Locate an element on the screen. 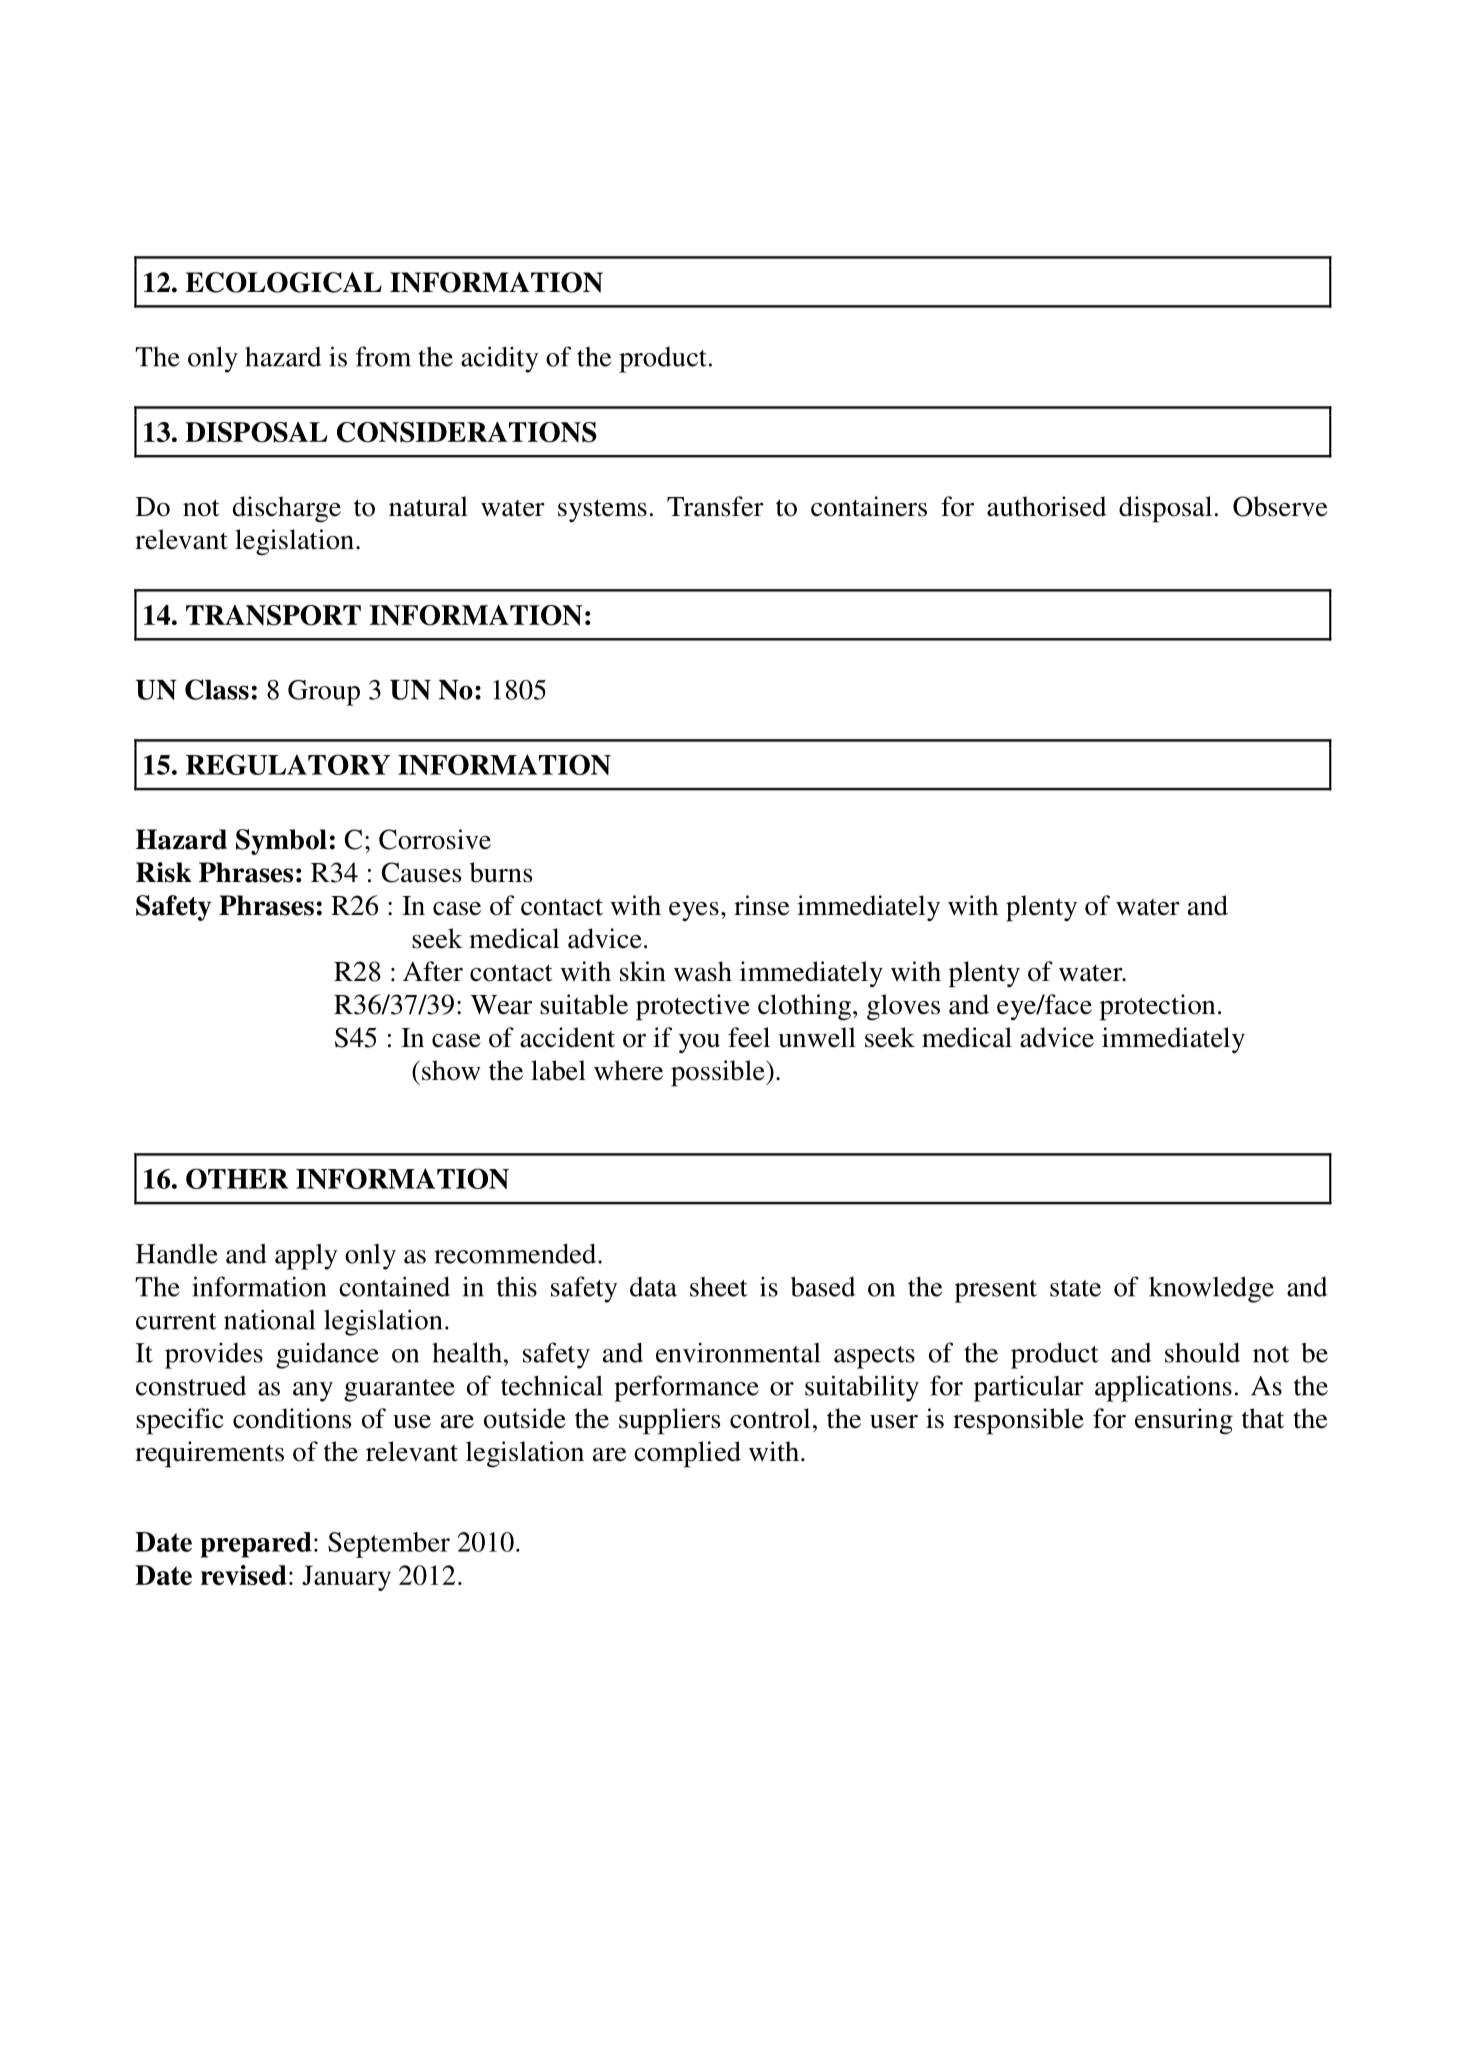 This screenshot has width=1462, height=2069. authorised is located at coordinates (1046, 506).
